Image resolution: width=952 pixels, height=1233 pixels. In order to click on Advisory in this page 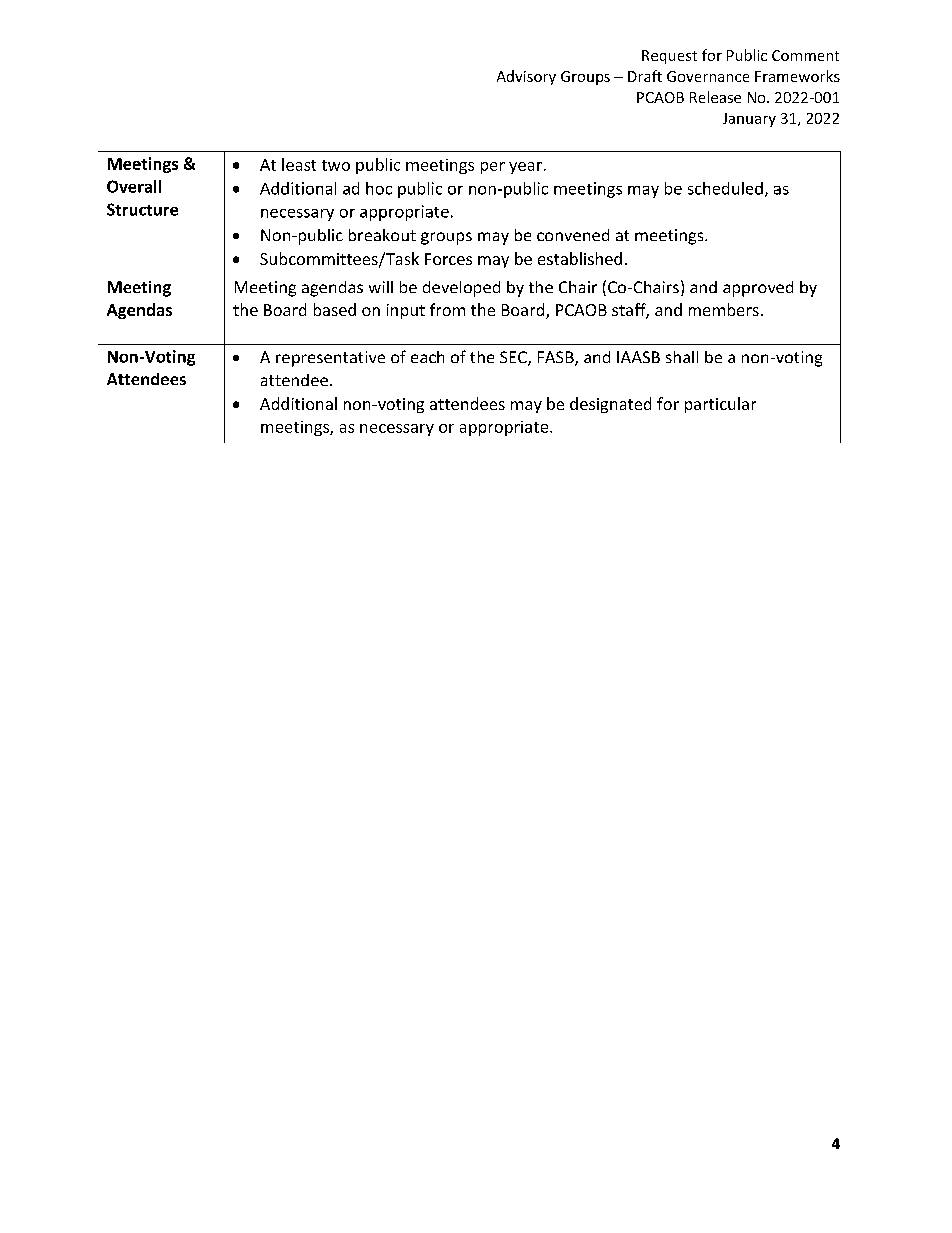, I will do `click(526, 77)`.
